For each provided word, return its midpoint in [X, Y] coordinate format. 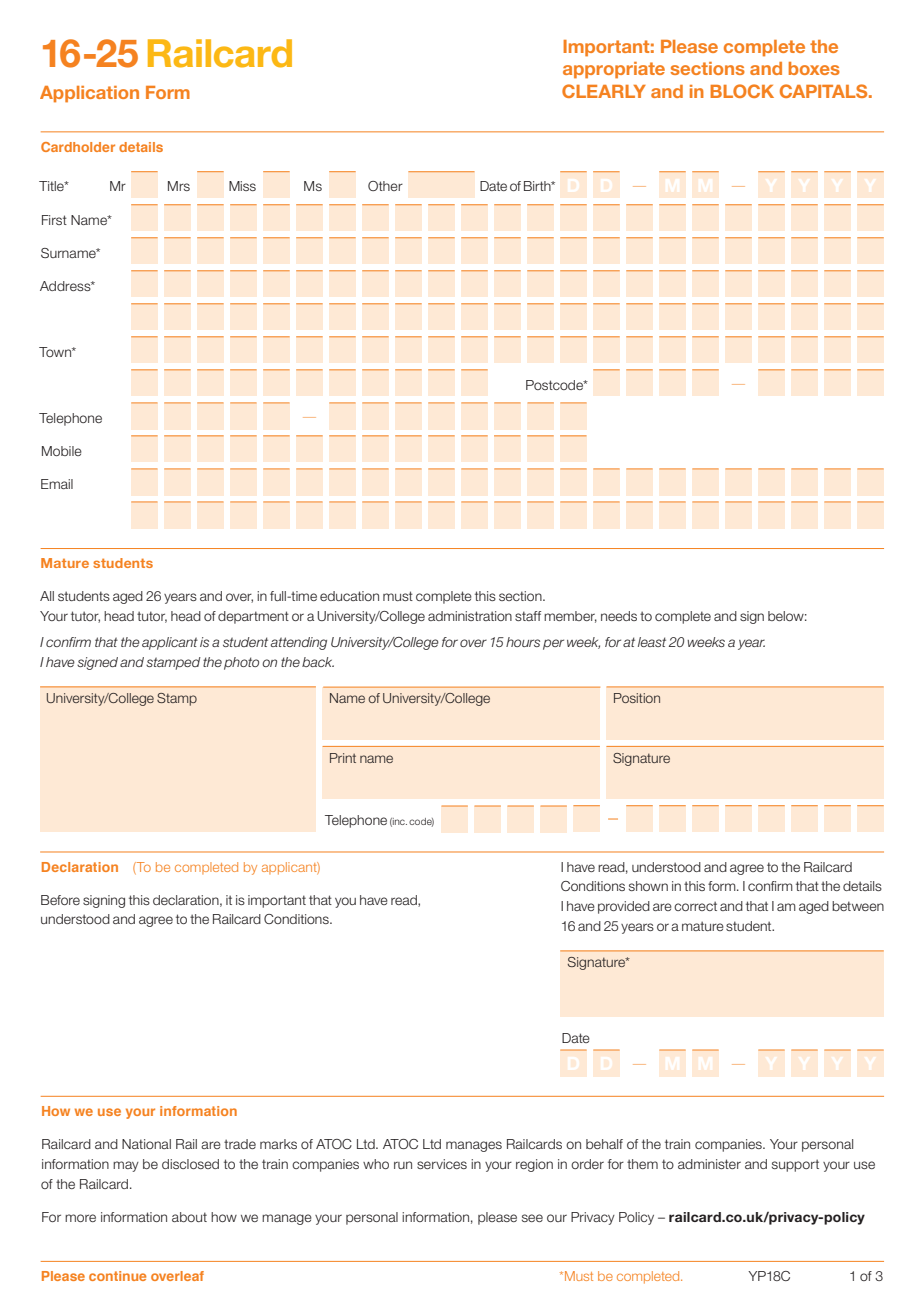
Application [89, 94]
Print [343, 758]
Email [57, 484]
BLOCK [742, 91]
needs [619, 616]
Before [60, 900]
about [189, 1217]
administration [470, 616]
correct [695, 906]
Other [385, 186]
